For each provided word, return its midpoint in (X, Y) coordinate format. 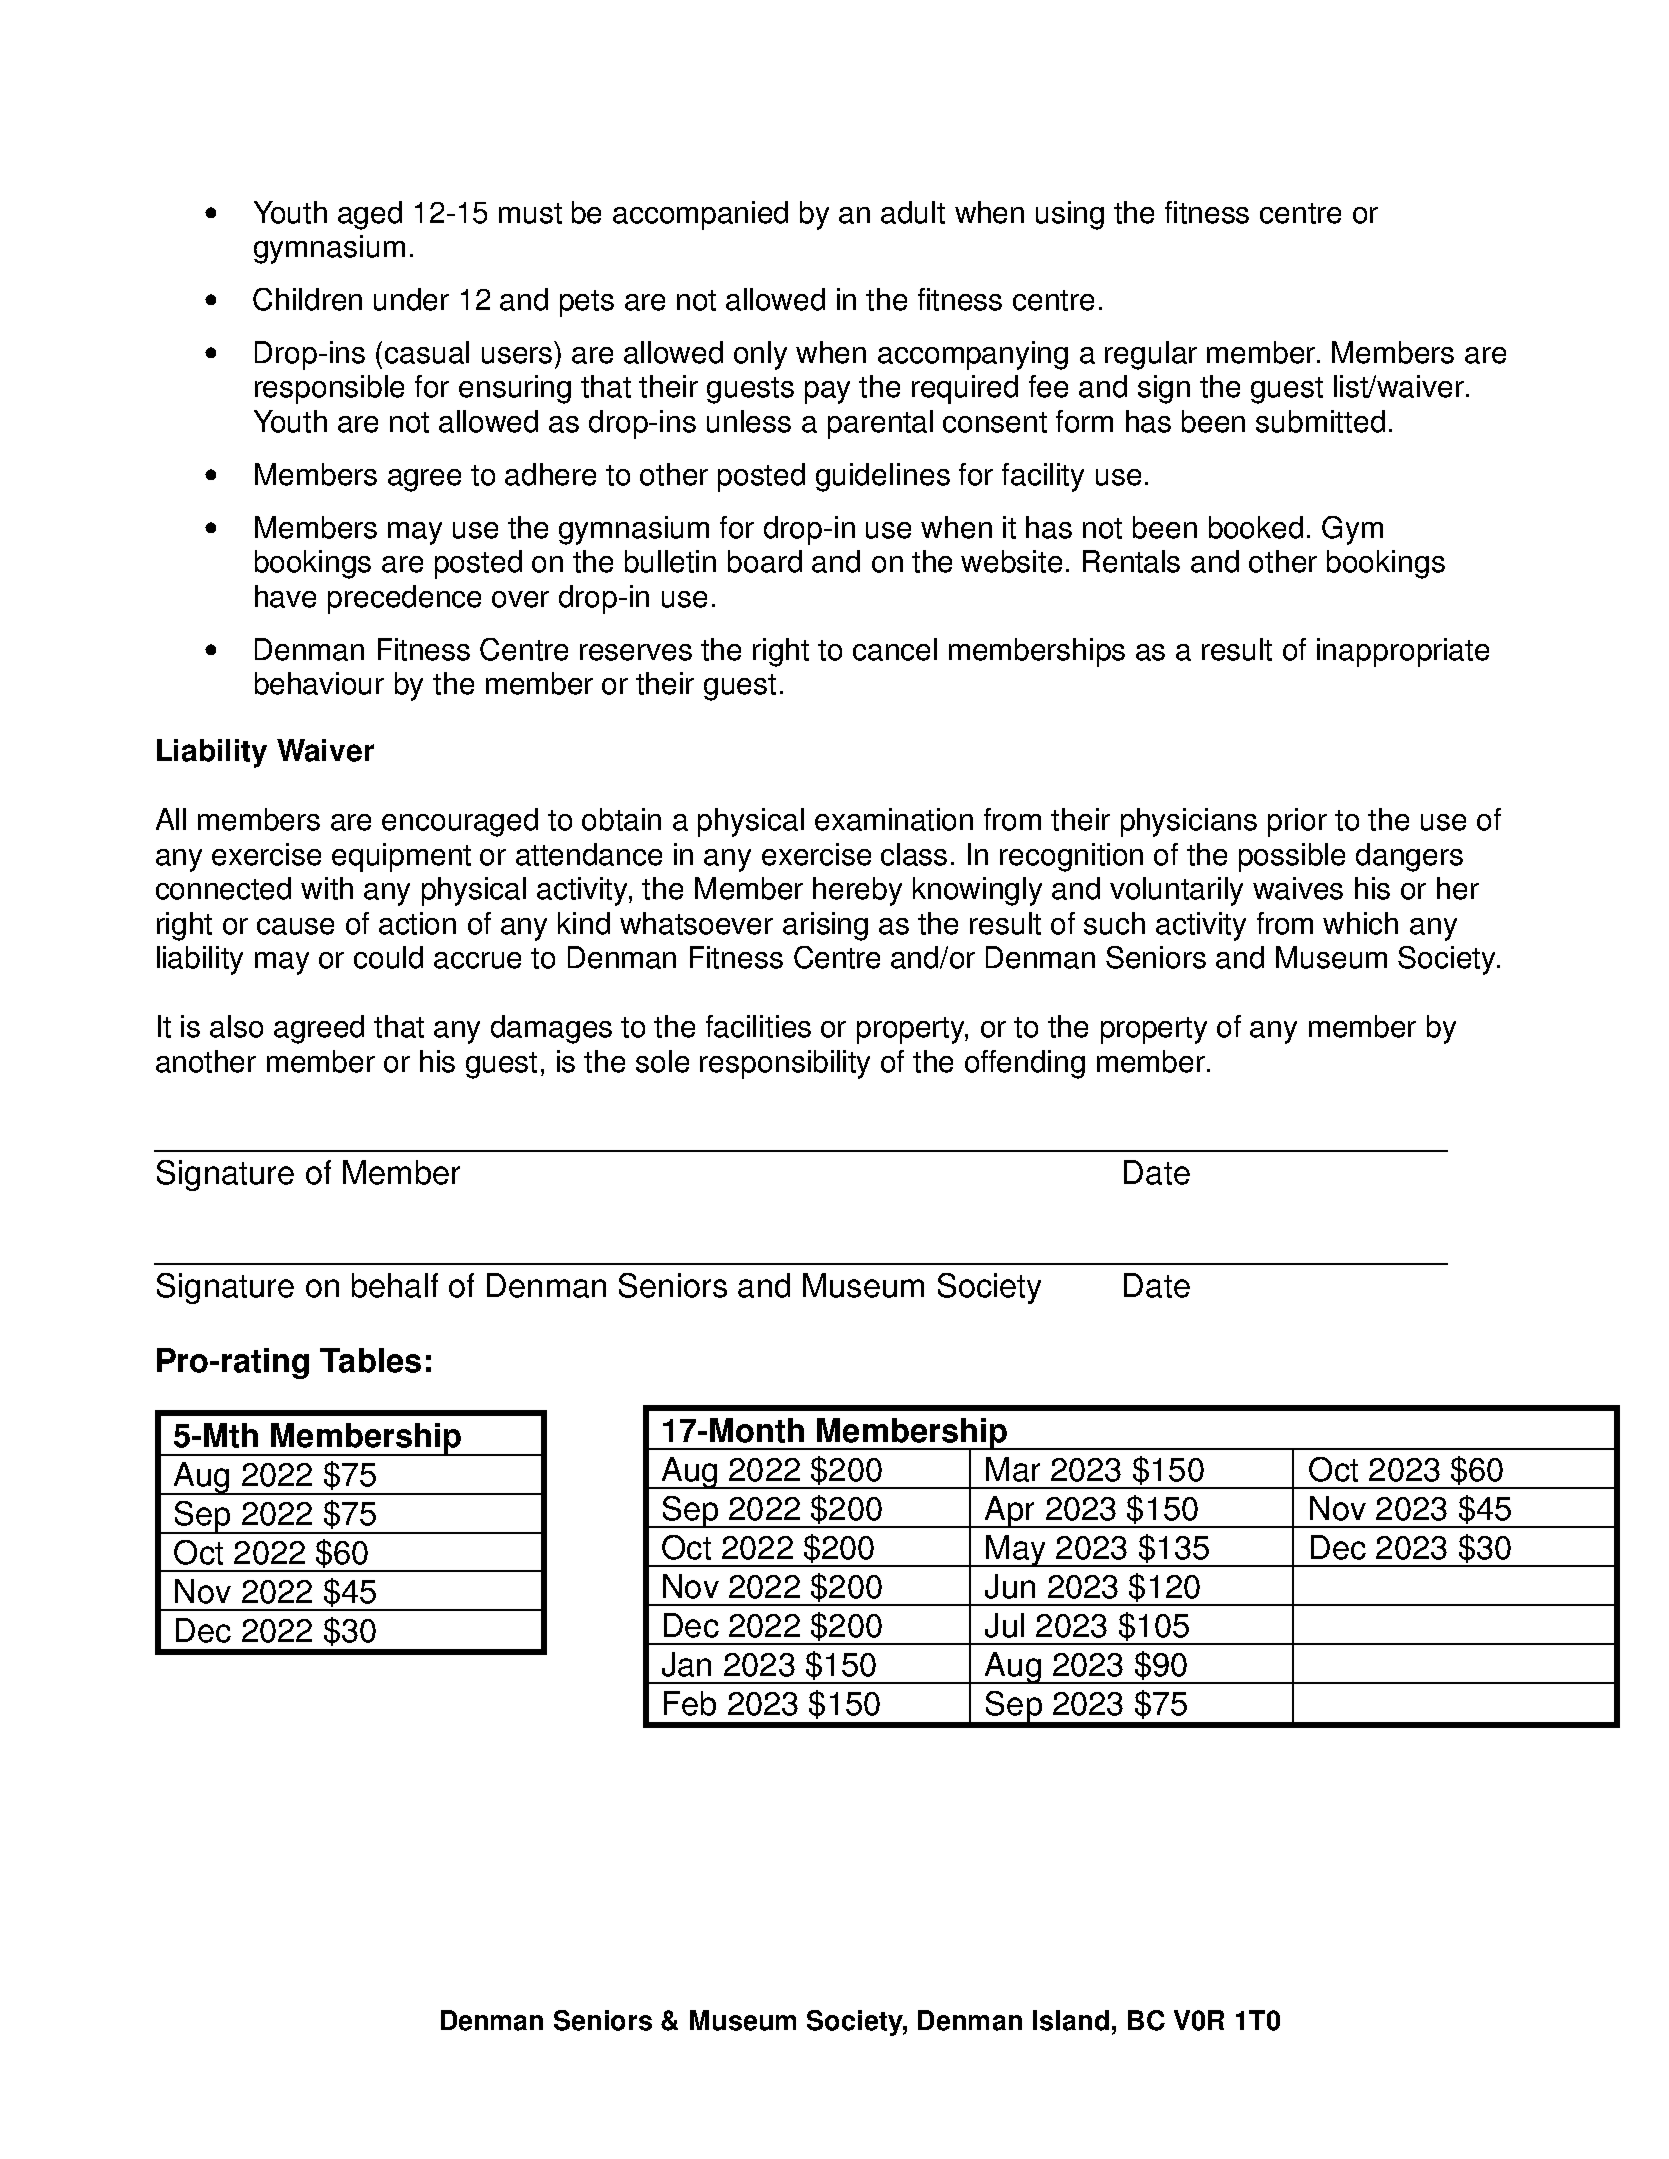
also (236, 1026)
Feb (690, 1703)
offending (1025, 1064)
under (411, 299)
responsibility (785, 1064)
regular (1151, 355)
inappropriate (1403, 652)
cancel (895, 649)
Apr (1010, 1512)
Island (1071, 2020)
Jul (1004, 1625)
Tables (370, 1360)
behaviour (319, 683)
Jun (1010, 1586)
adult (913, 212)
